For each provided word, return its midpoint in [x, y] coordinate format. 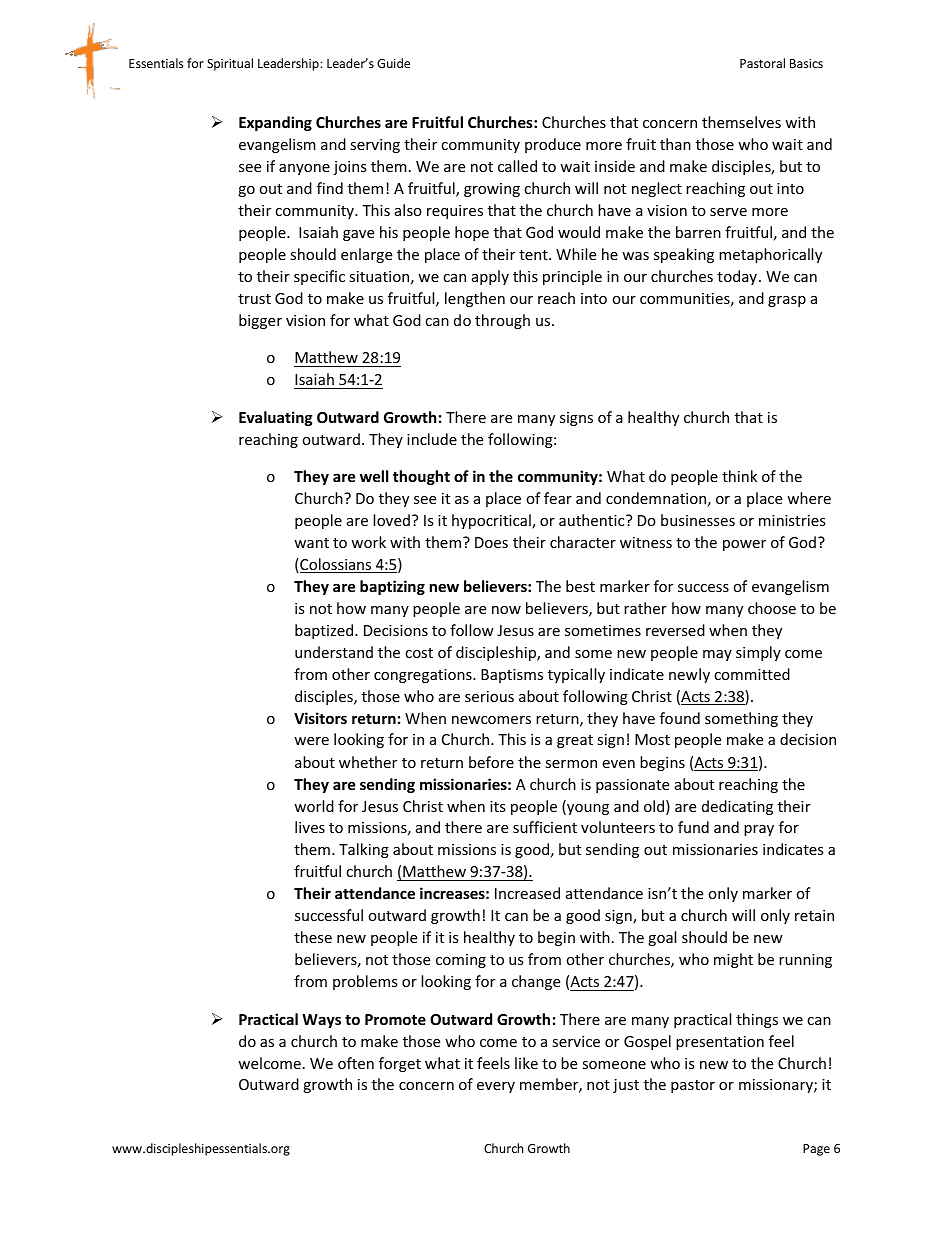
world [314, 806]
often [356, 1063]
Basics [806, 63]
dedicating [737, 807]
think [739, 476]
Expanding [275, 123]
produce [553, 145]
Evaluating [276, 418]
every [496, 1087]
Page [816, 1150]
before [491, 762]
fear [558, 498]
